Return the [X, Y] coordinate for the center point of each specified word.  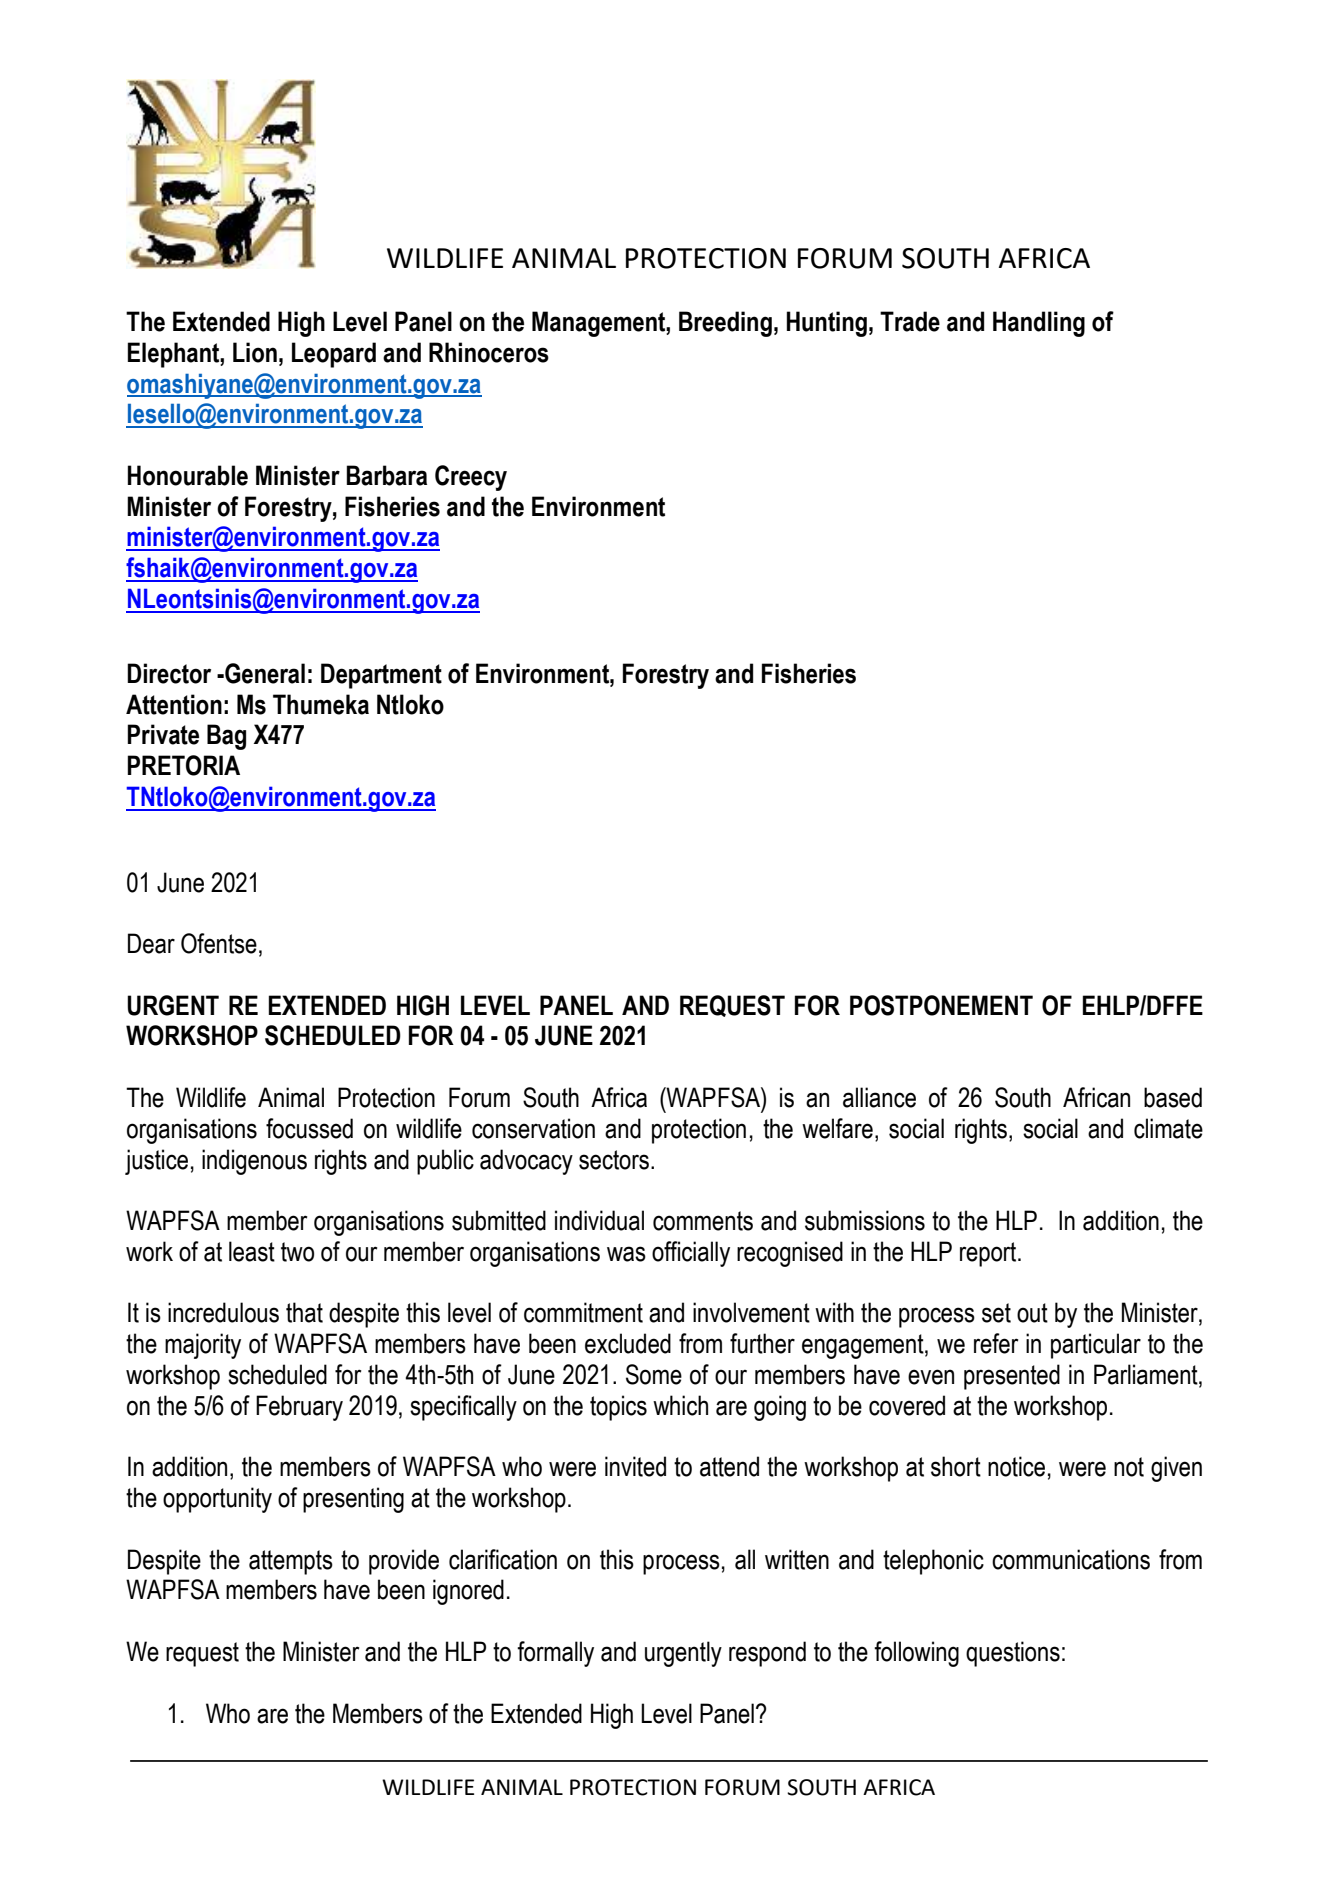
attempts [291, 1562]
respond [767, 1654]
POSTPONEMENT [941, 1005]
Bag [226, 737]
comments [703, 1221]
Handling [1039, 324]
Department [381, 676]
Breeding [725, 324]
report [989, 1254]
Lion [255, 352]
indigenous [254, 1162]
